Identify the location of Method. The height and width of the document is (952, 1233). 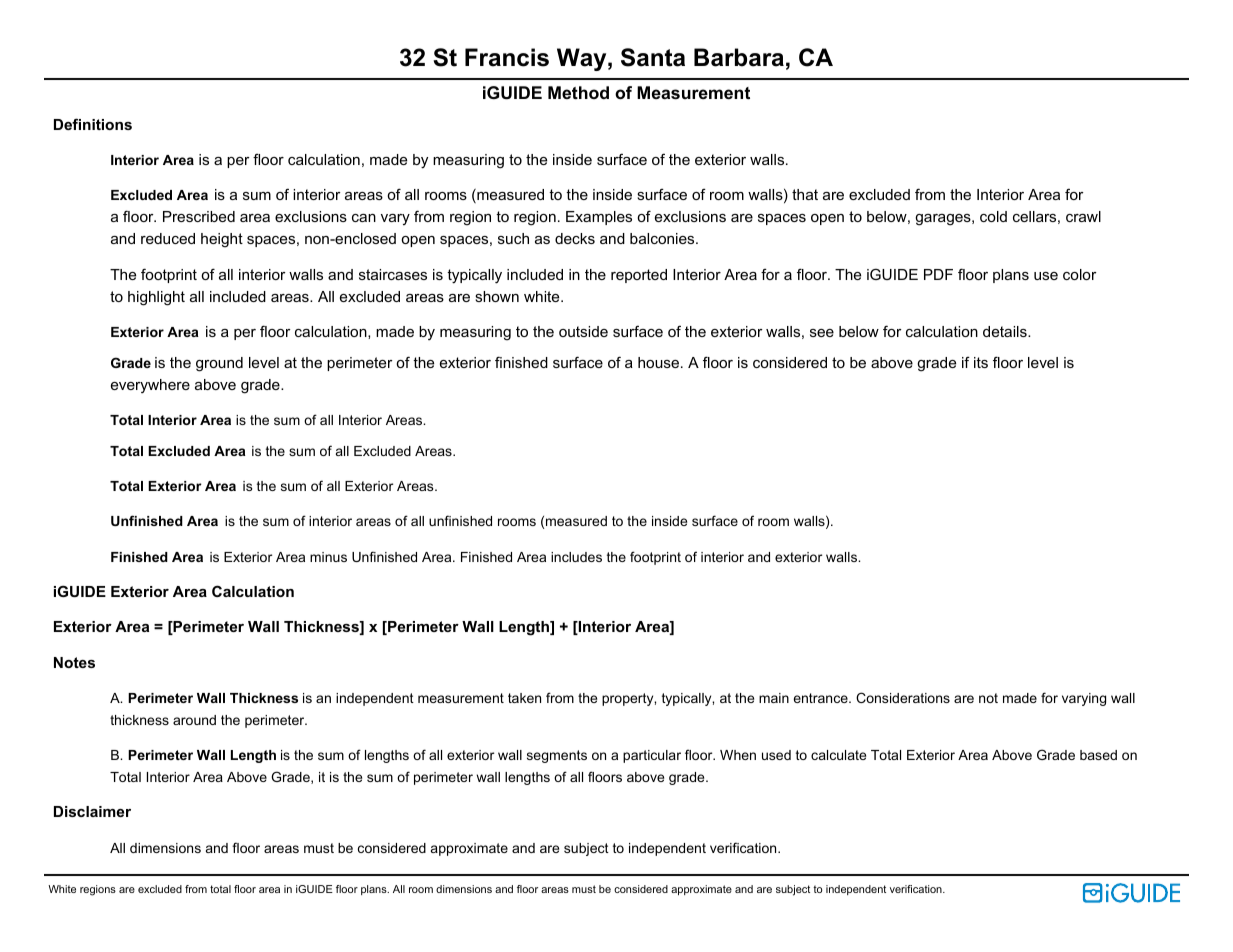
(578, 92).
